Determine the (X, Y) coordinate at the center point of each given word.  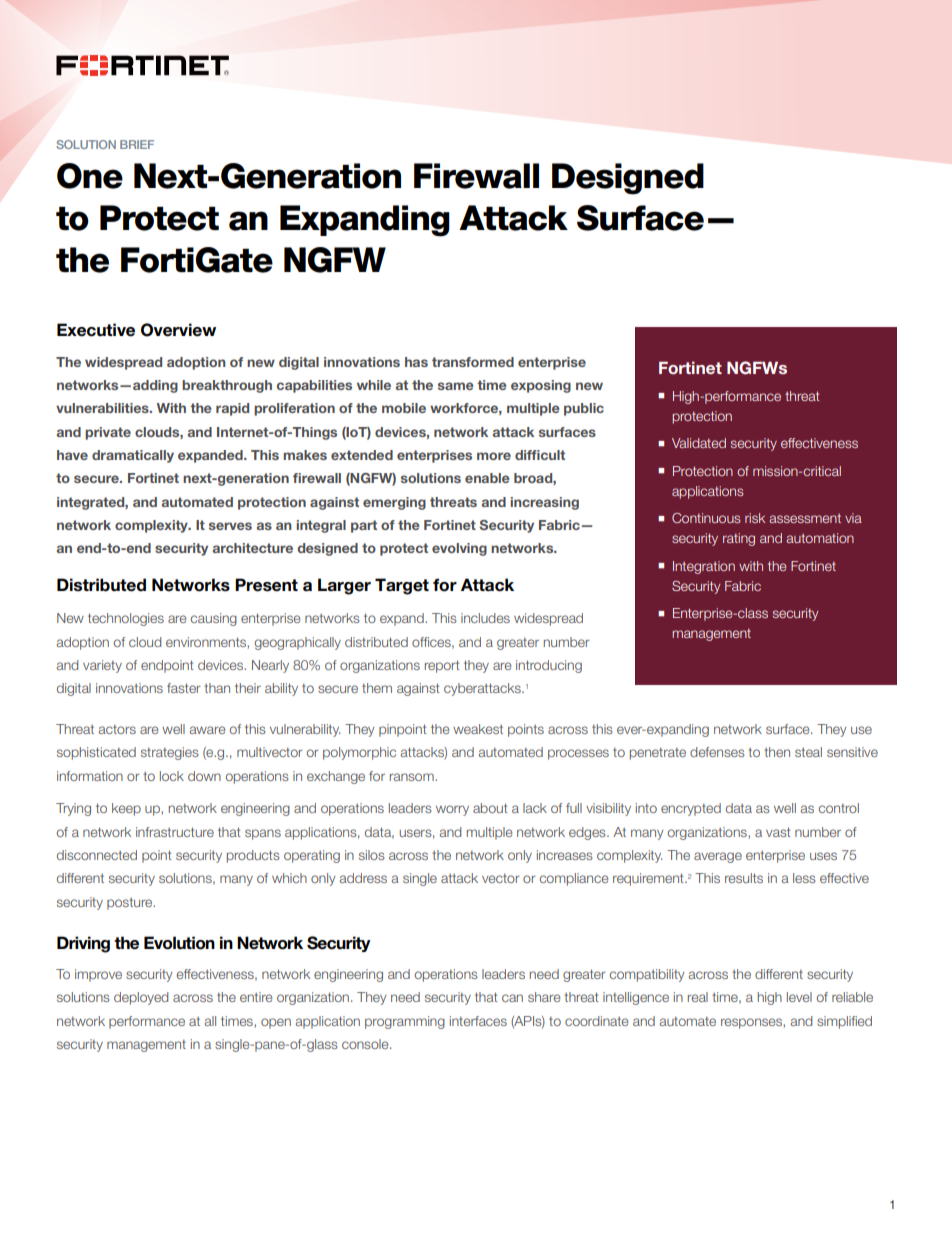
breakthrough (227, 386)
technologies (126, 619)
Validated (699, 443)
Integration (704, 567)
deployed (141, 998)
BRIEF (137, 144)
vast (778, 832)
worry (452, 810)
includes (485, 618)
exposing (541, 386)
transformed (473, 362)
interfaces (478, 1021)
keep (126, 809)
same (456, 386)
